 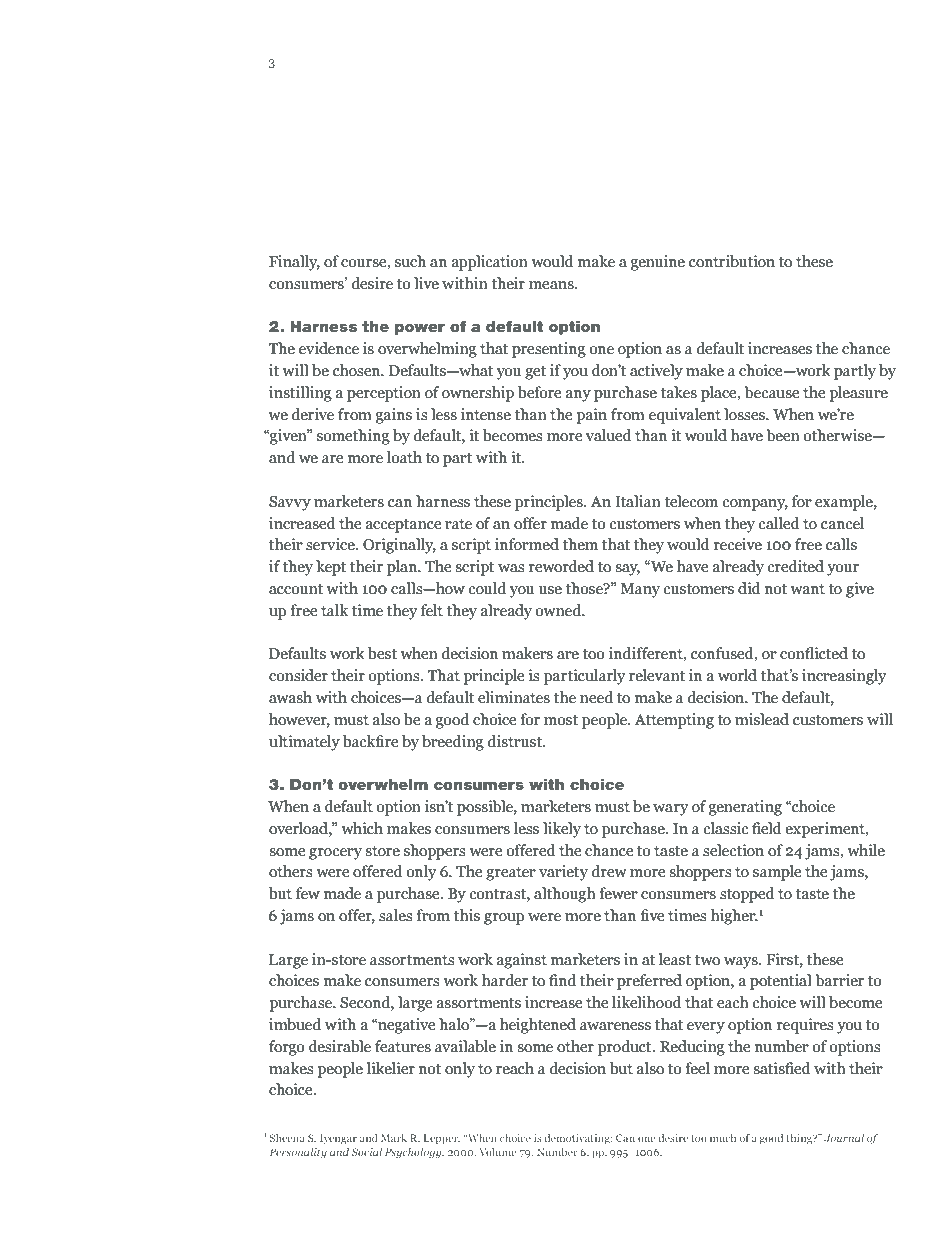 I want to click on field, so click(x=767, y=828).
